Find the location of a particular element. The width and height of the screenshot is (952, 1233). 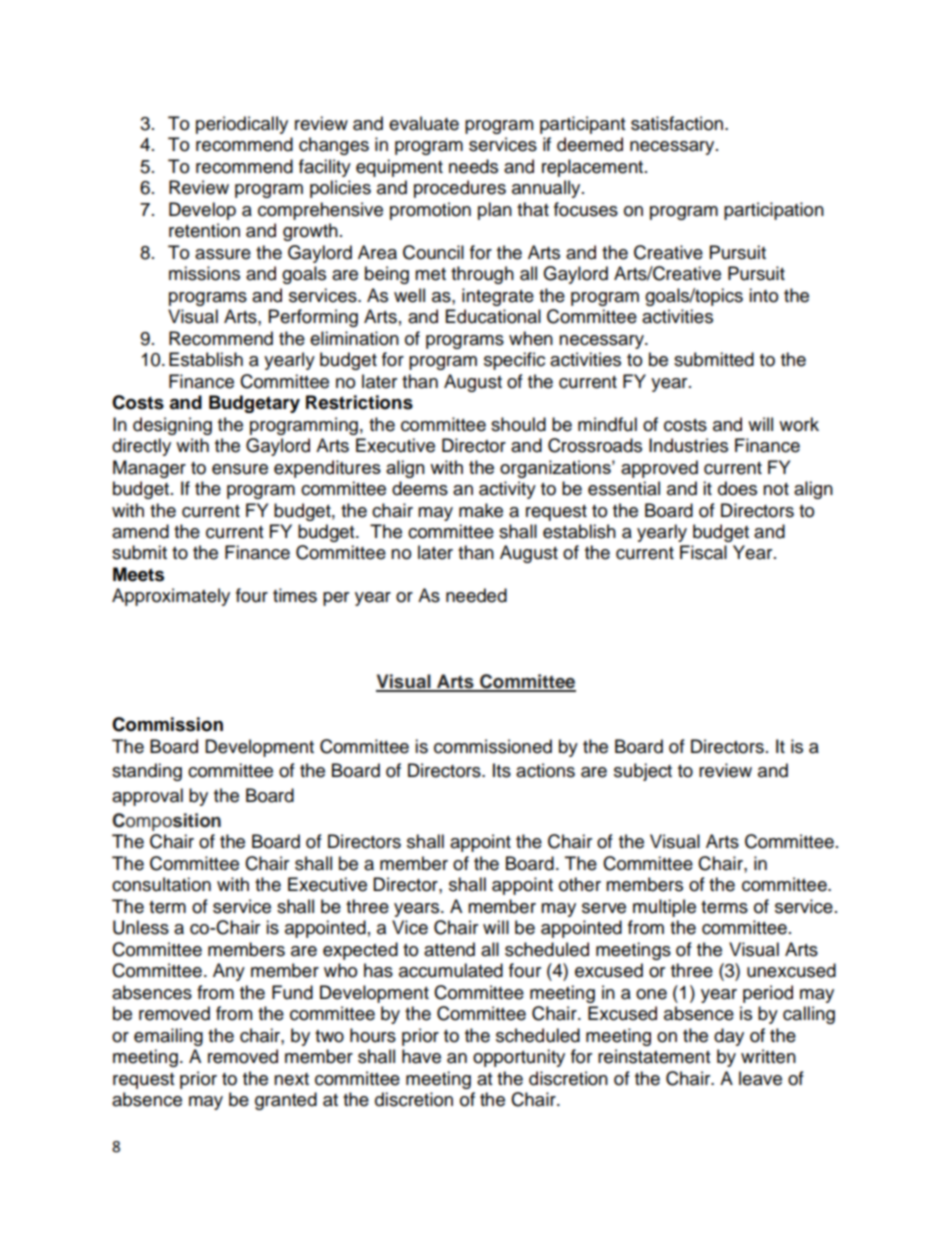

ensure is located at coordinates (240, 469).
